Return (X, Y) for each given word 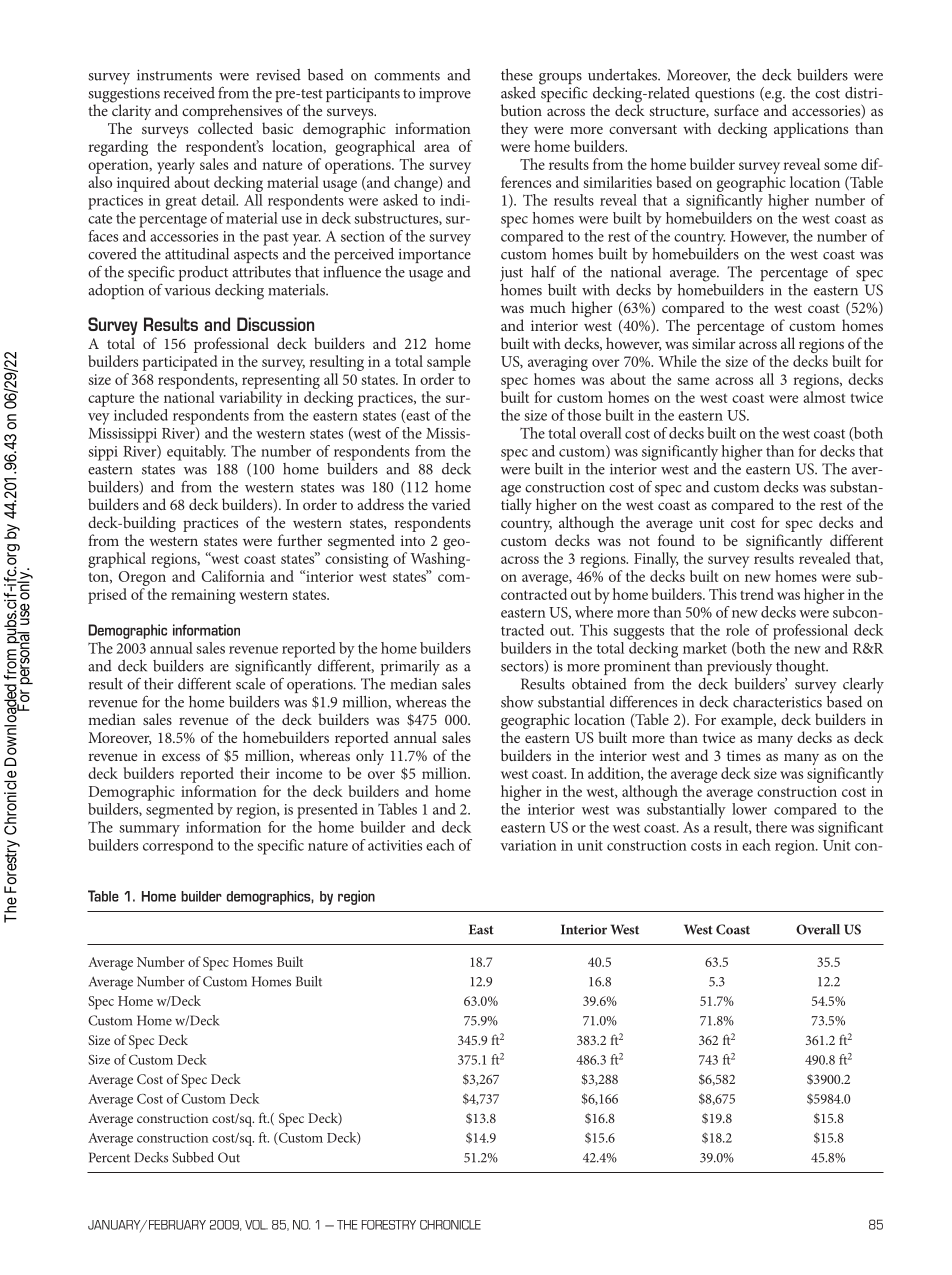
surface (736, 110)
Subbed (193, 1157)
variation (528, 845)
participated (180, 363)
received (189, 93)
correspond (178, 845)
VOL (256, 1225)
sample (449, 363)
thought (802, 668)
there (771, 827)
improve (445, 95)
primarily (410, 667)
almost (824, 397)
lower (749, 809)
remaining (203, 596)
